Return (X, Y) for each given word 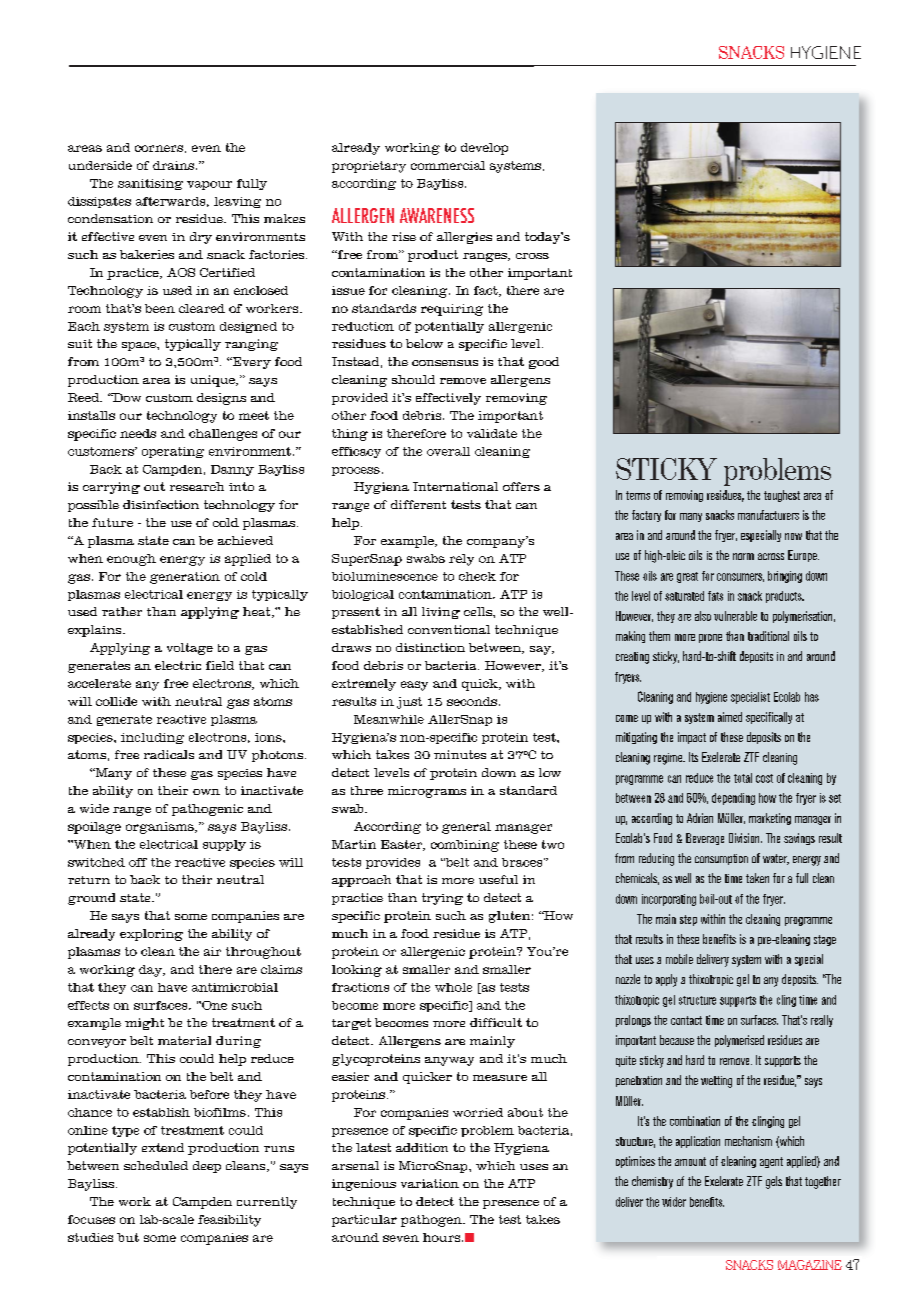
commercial (448, 165)
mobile (679, 959)
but (128, 1237)
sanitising (150, 184)
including (152, 738)
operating (173, 452)
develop (484, 149)
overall (448, 451)
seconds (472, 701)
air (212, 951)
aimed (730, 717)
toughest (782, 496)
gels (774, 1182)
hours (443, 1237)
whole (453, 987)
